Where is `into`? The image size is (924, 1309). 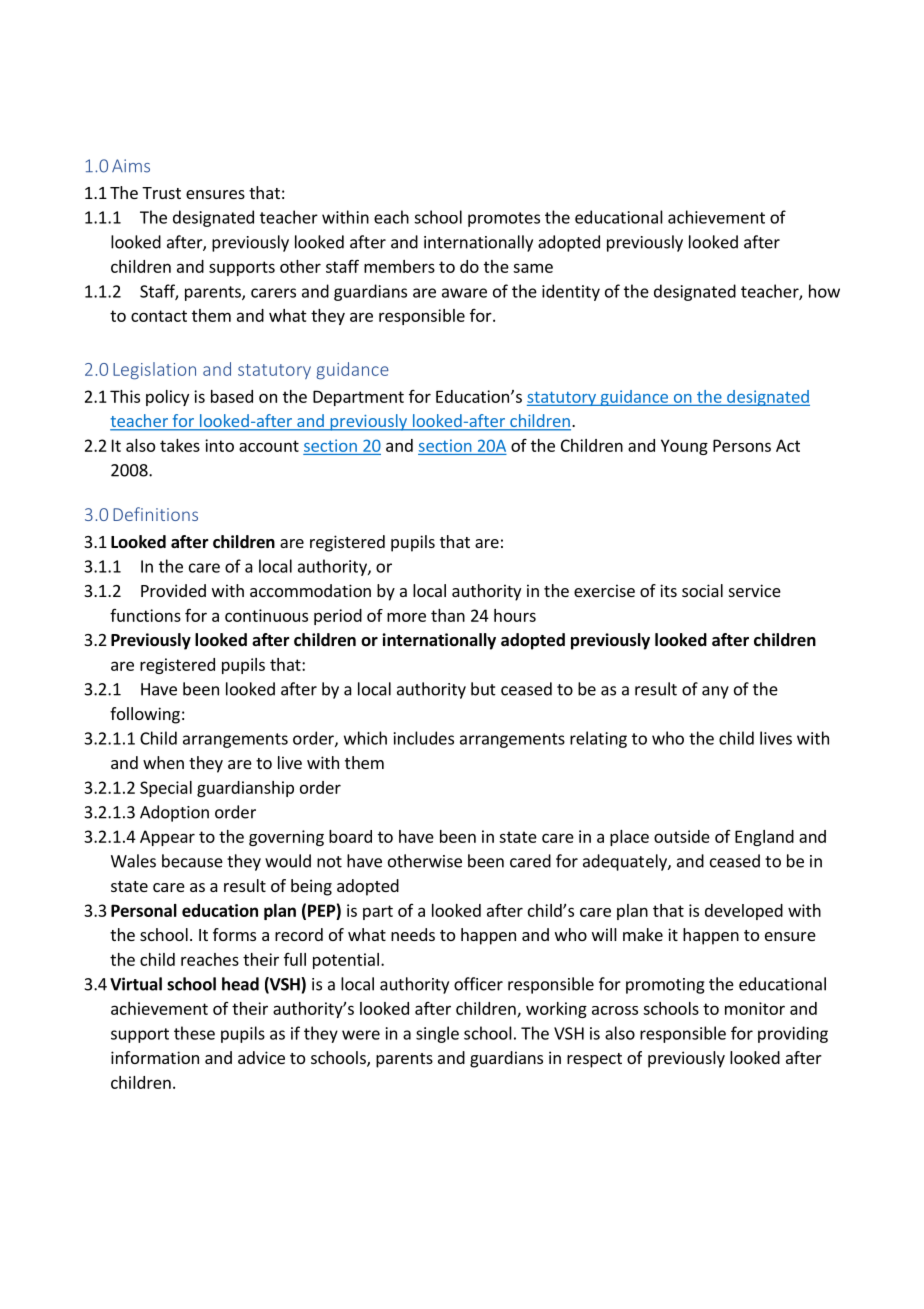
into is located at coordinates (219, 445).
